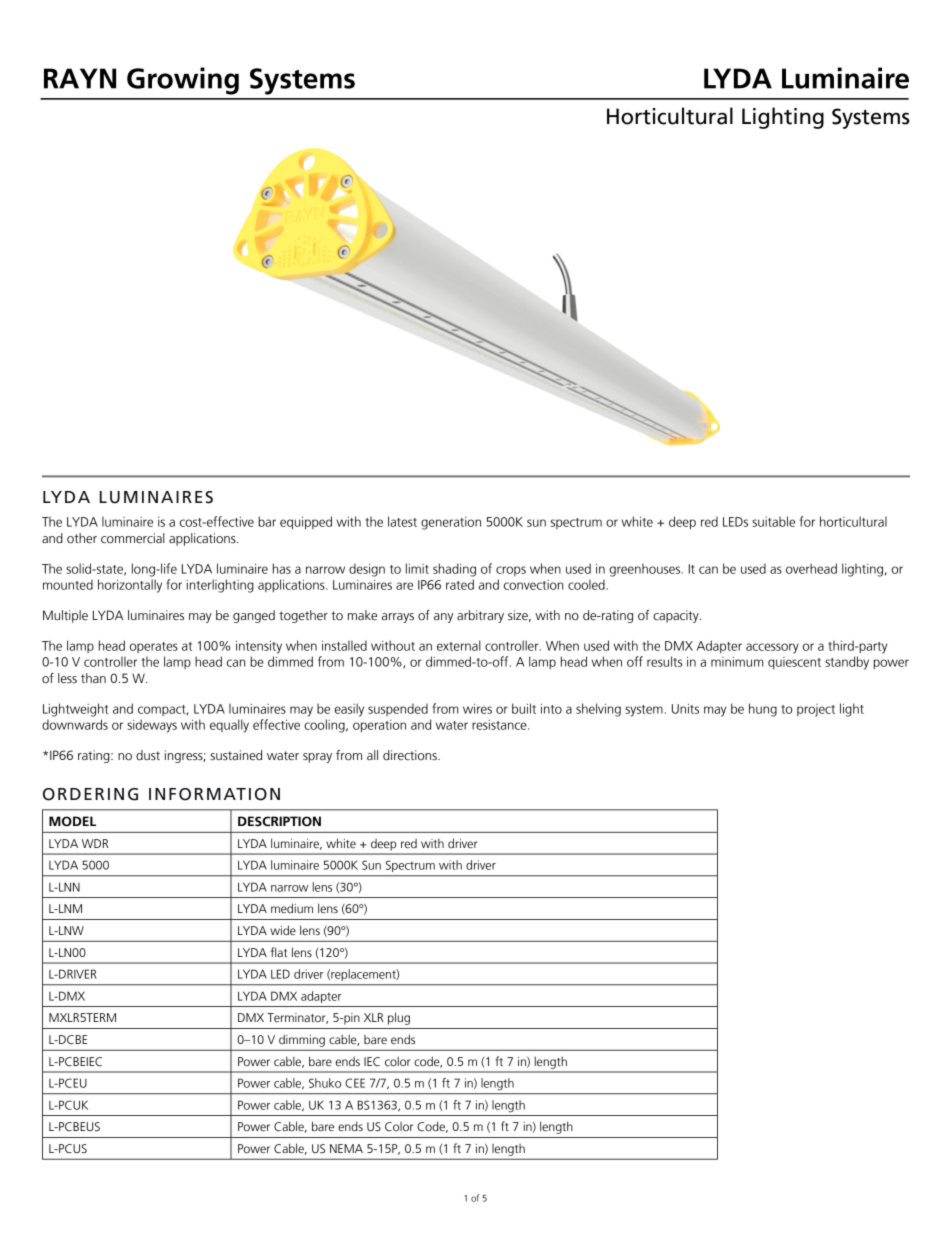 The image size is (952, 1233). I want to click on dimming, so click(302, 1041).
